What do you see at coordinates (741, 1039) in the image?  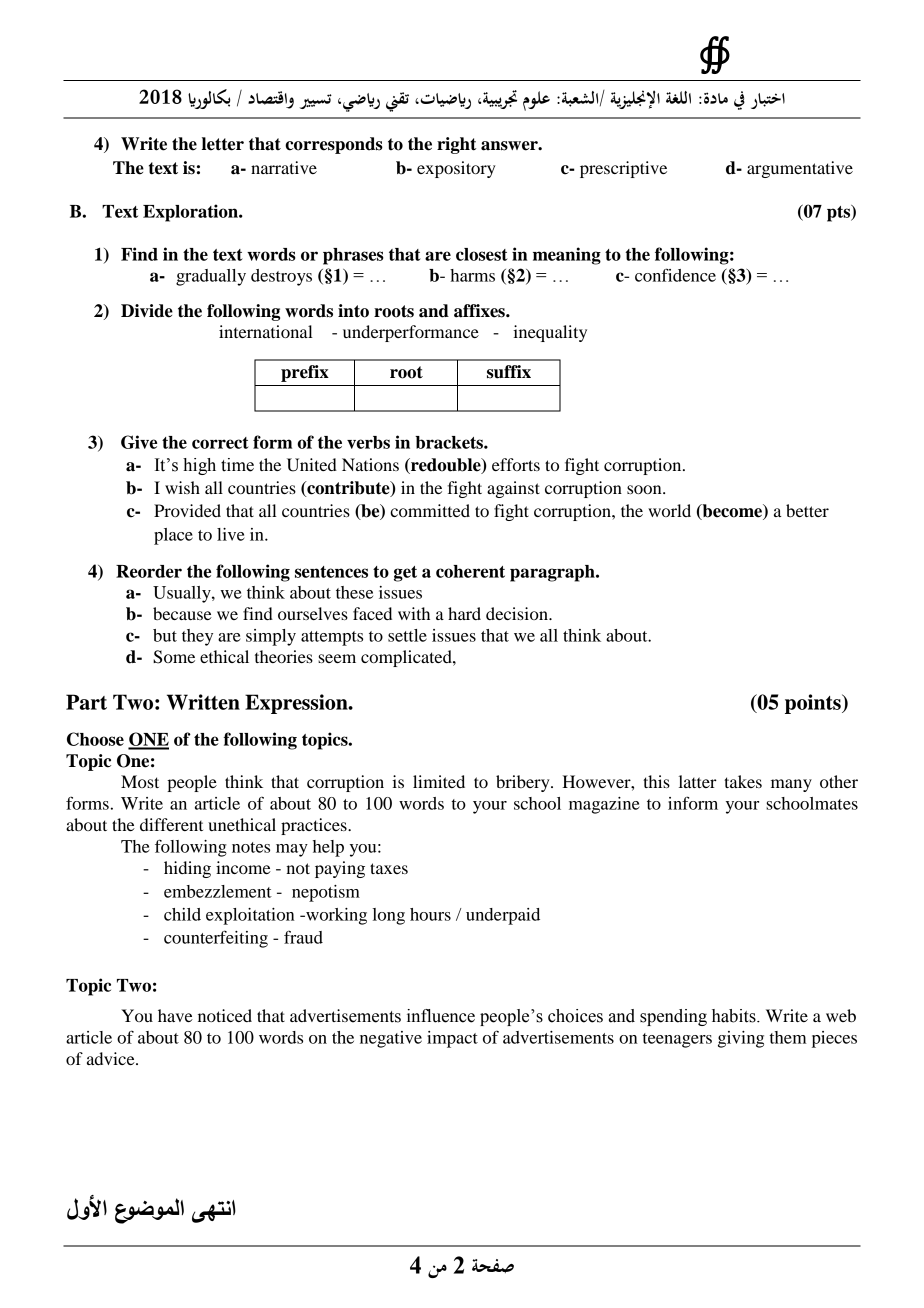 I see `giving` at bounding box center [741, 1039].
